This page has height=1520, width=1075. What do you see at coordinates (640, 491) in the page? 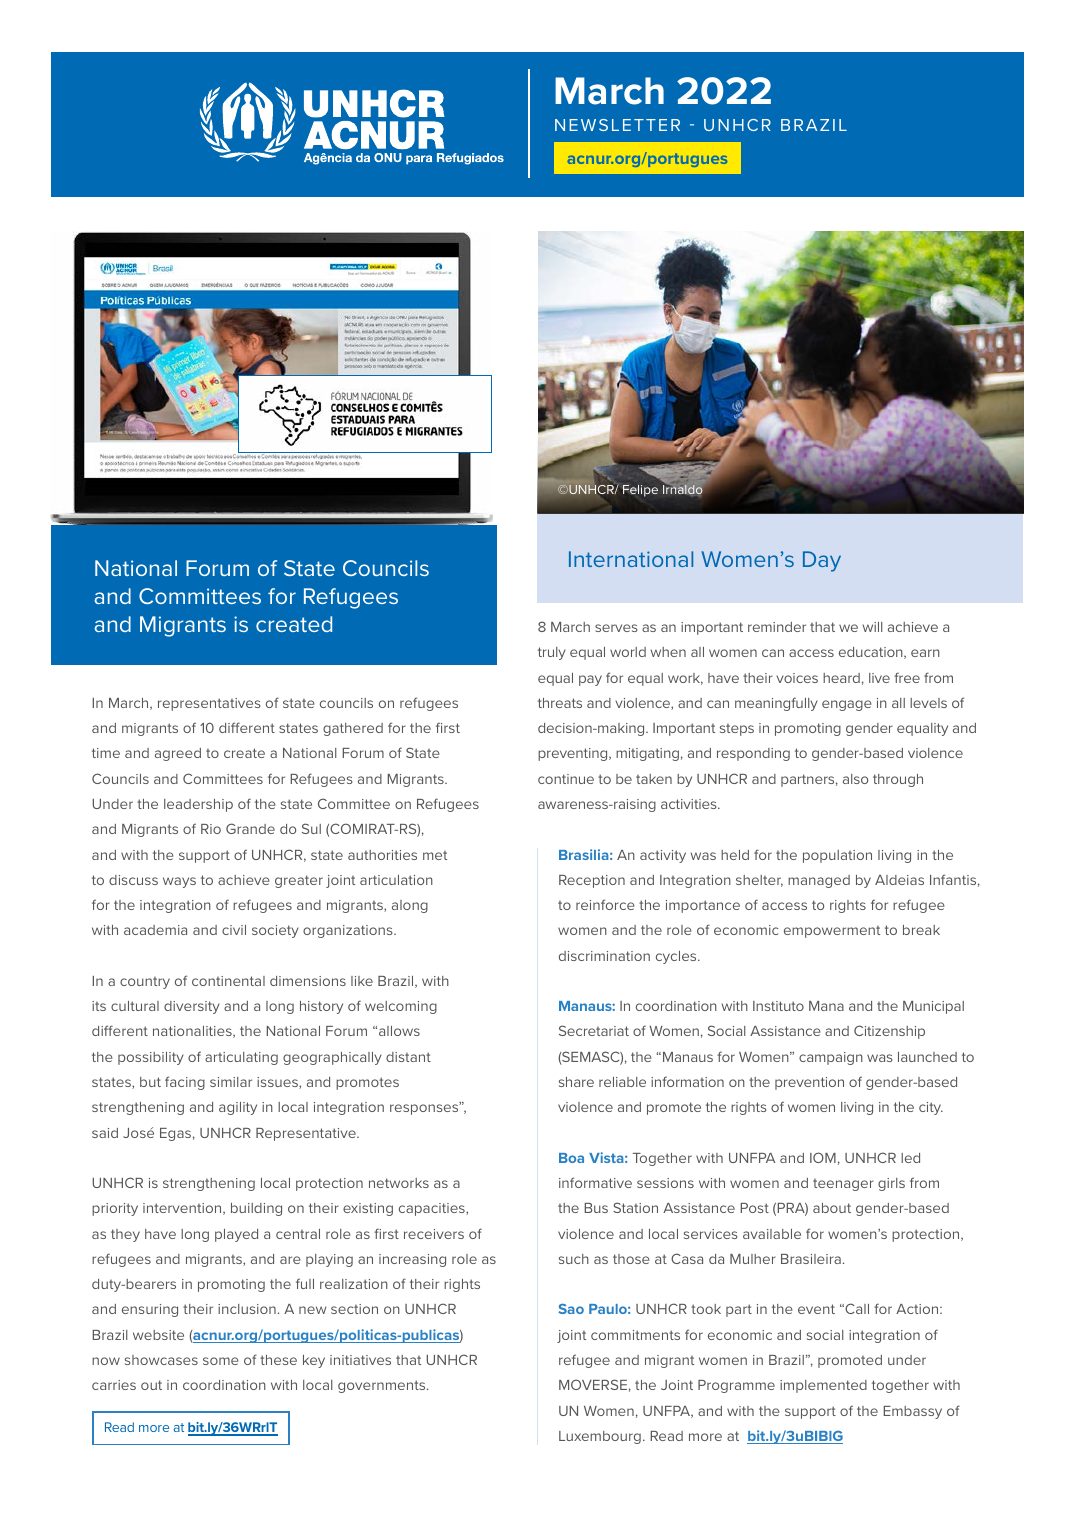
I see `Felipe` at bounding box center [640, 491].
